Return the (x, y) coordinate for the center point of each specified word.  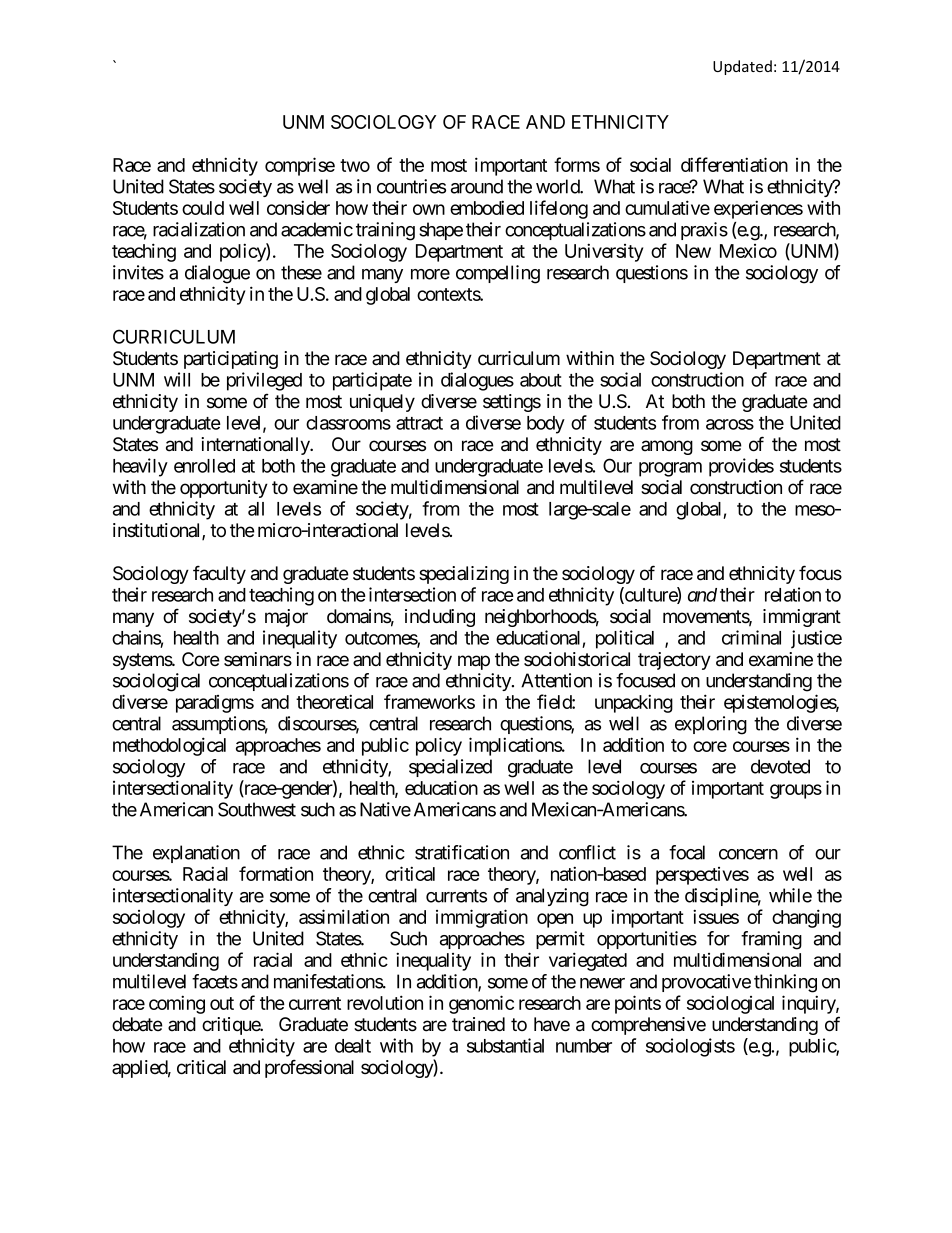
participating (231, 360)
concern (748, 854)
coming (177, 1004)
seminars (258, 659)
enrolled (204, 466)
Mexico (748, 251)
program (670, 469)
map (474, 662)
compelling (498, 274)
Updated (742, 67)
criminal (751, 637)
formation (276, 873)
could (203, 208)
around (477, 186)
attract (419, 423)
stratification (462, 852)
